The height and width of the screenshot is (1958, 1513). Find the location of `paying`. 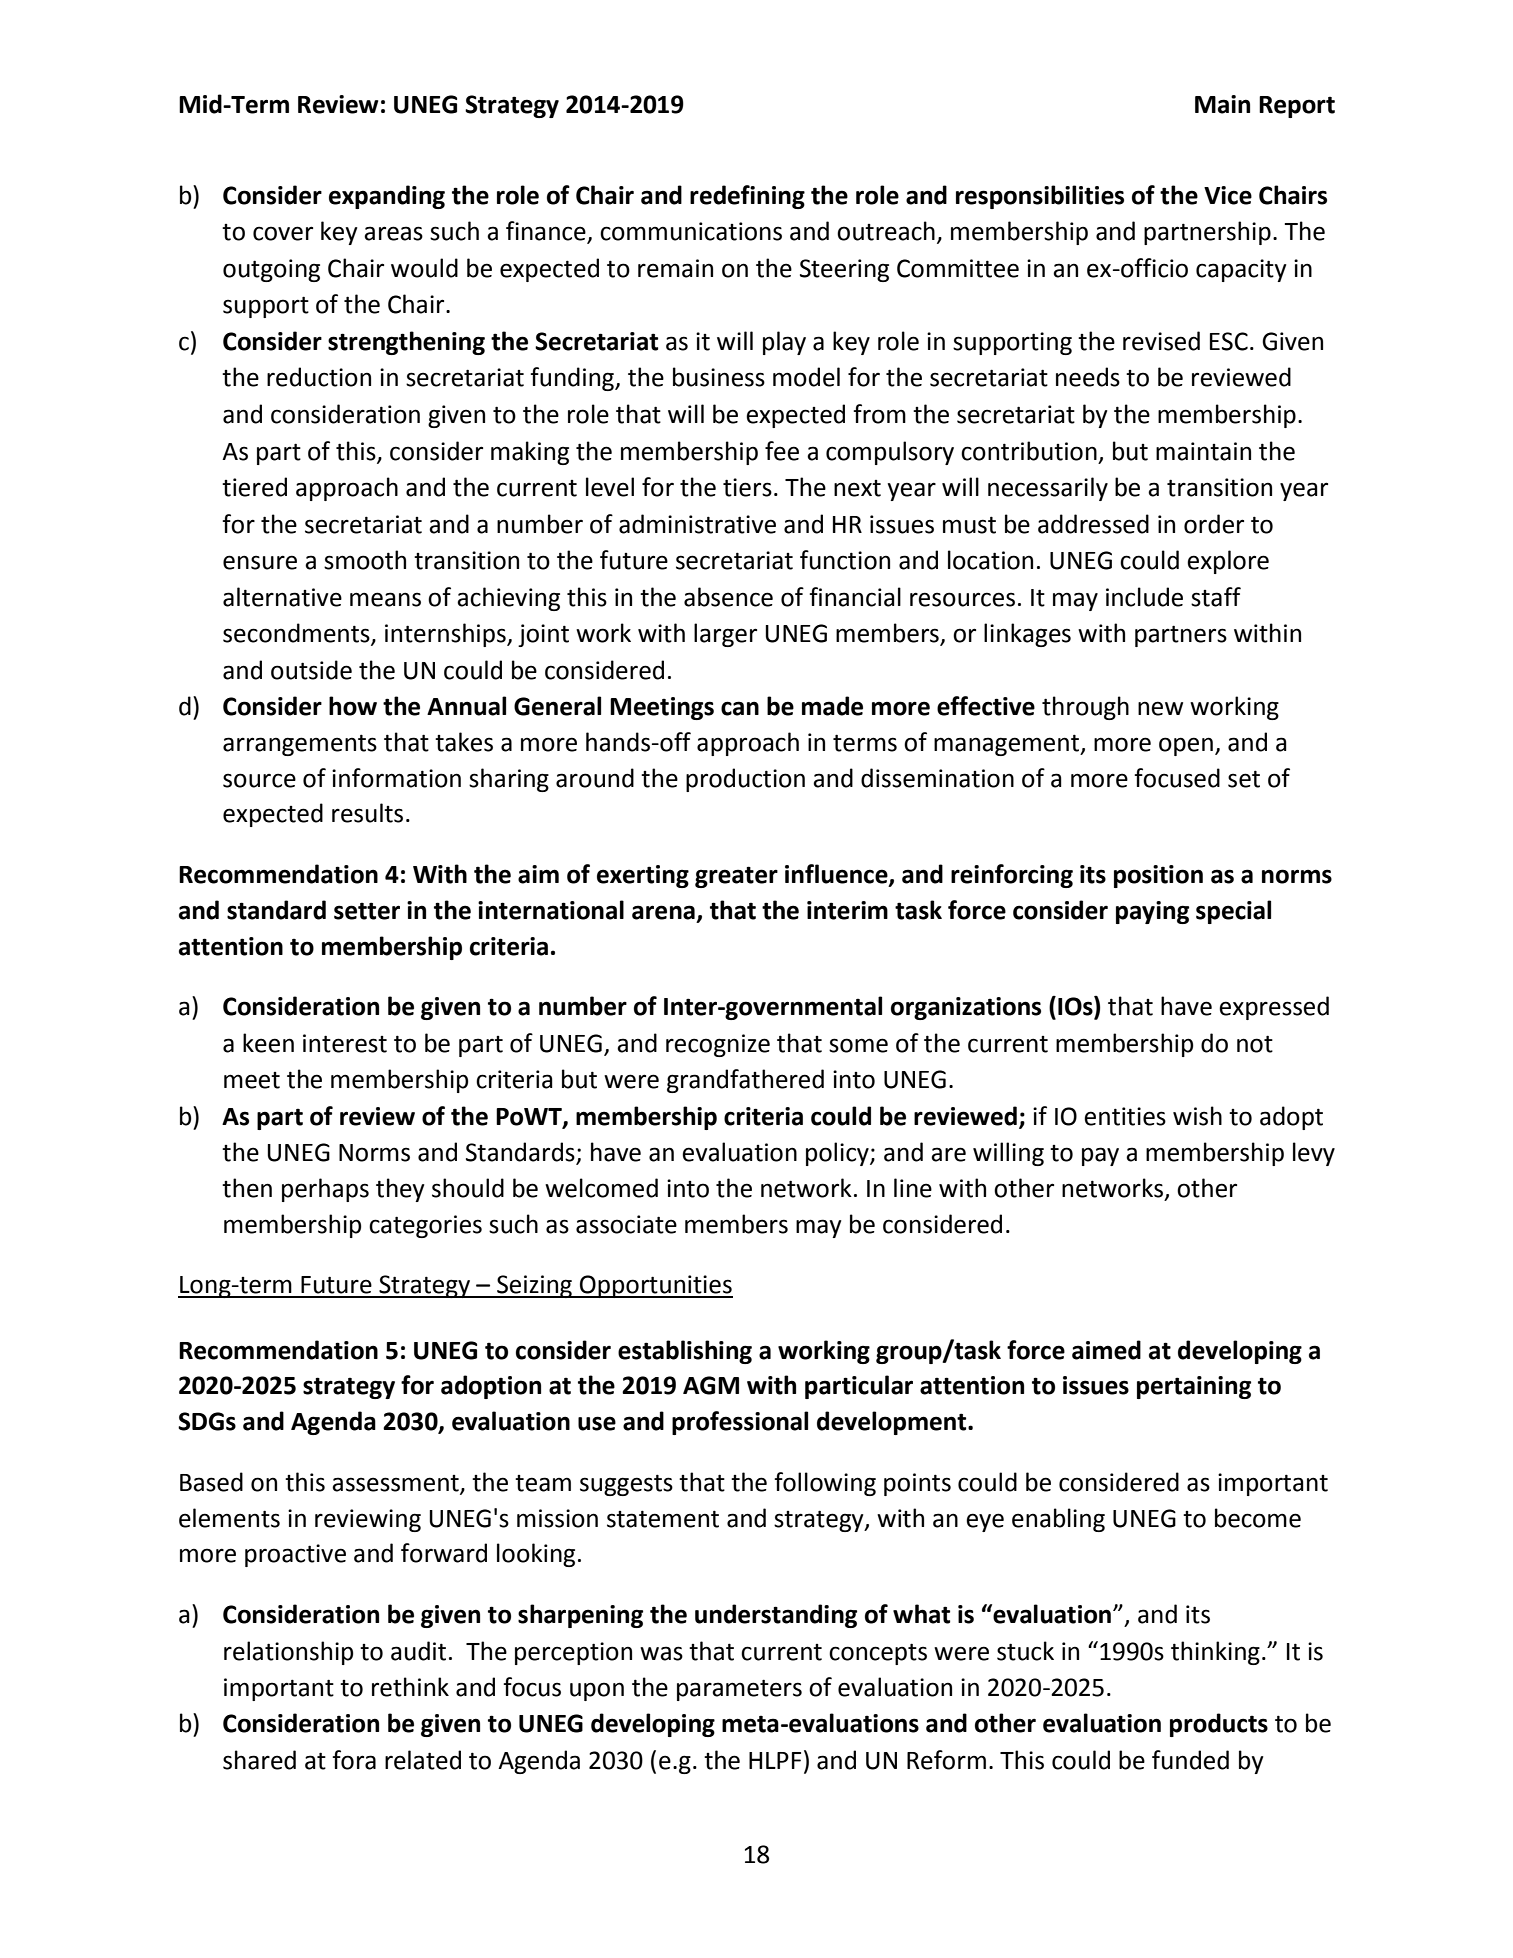

paying is located at coordinates (1152, 912).
